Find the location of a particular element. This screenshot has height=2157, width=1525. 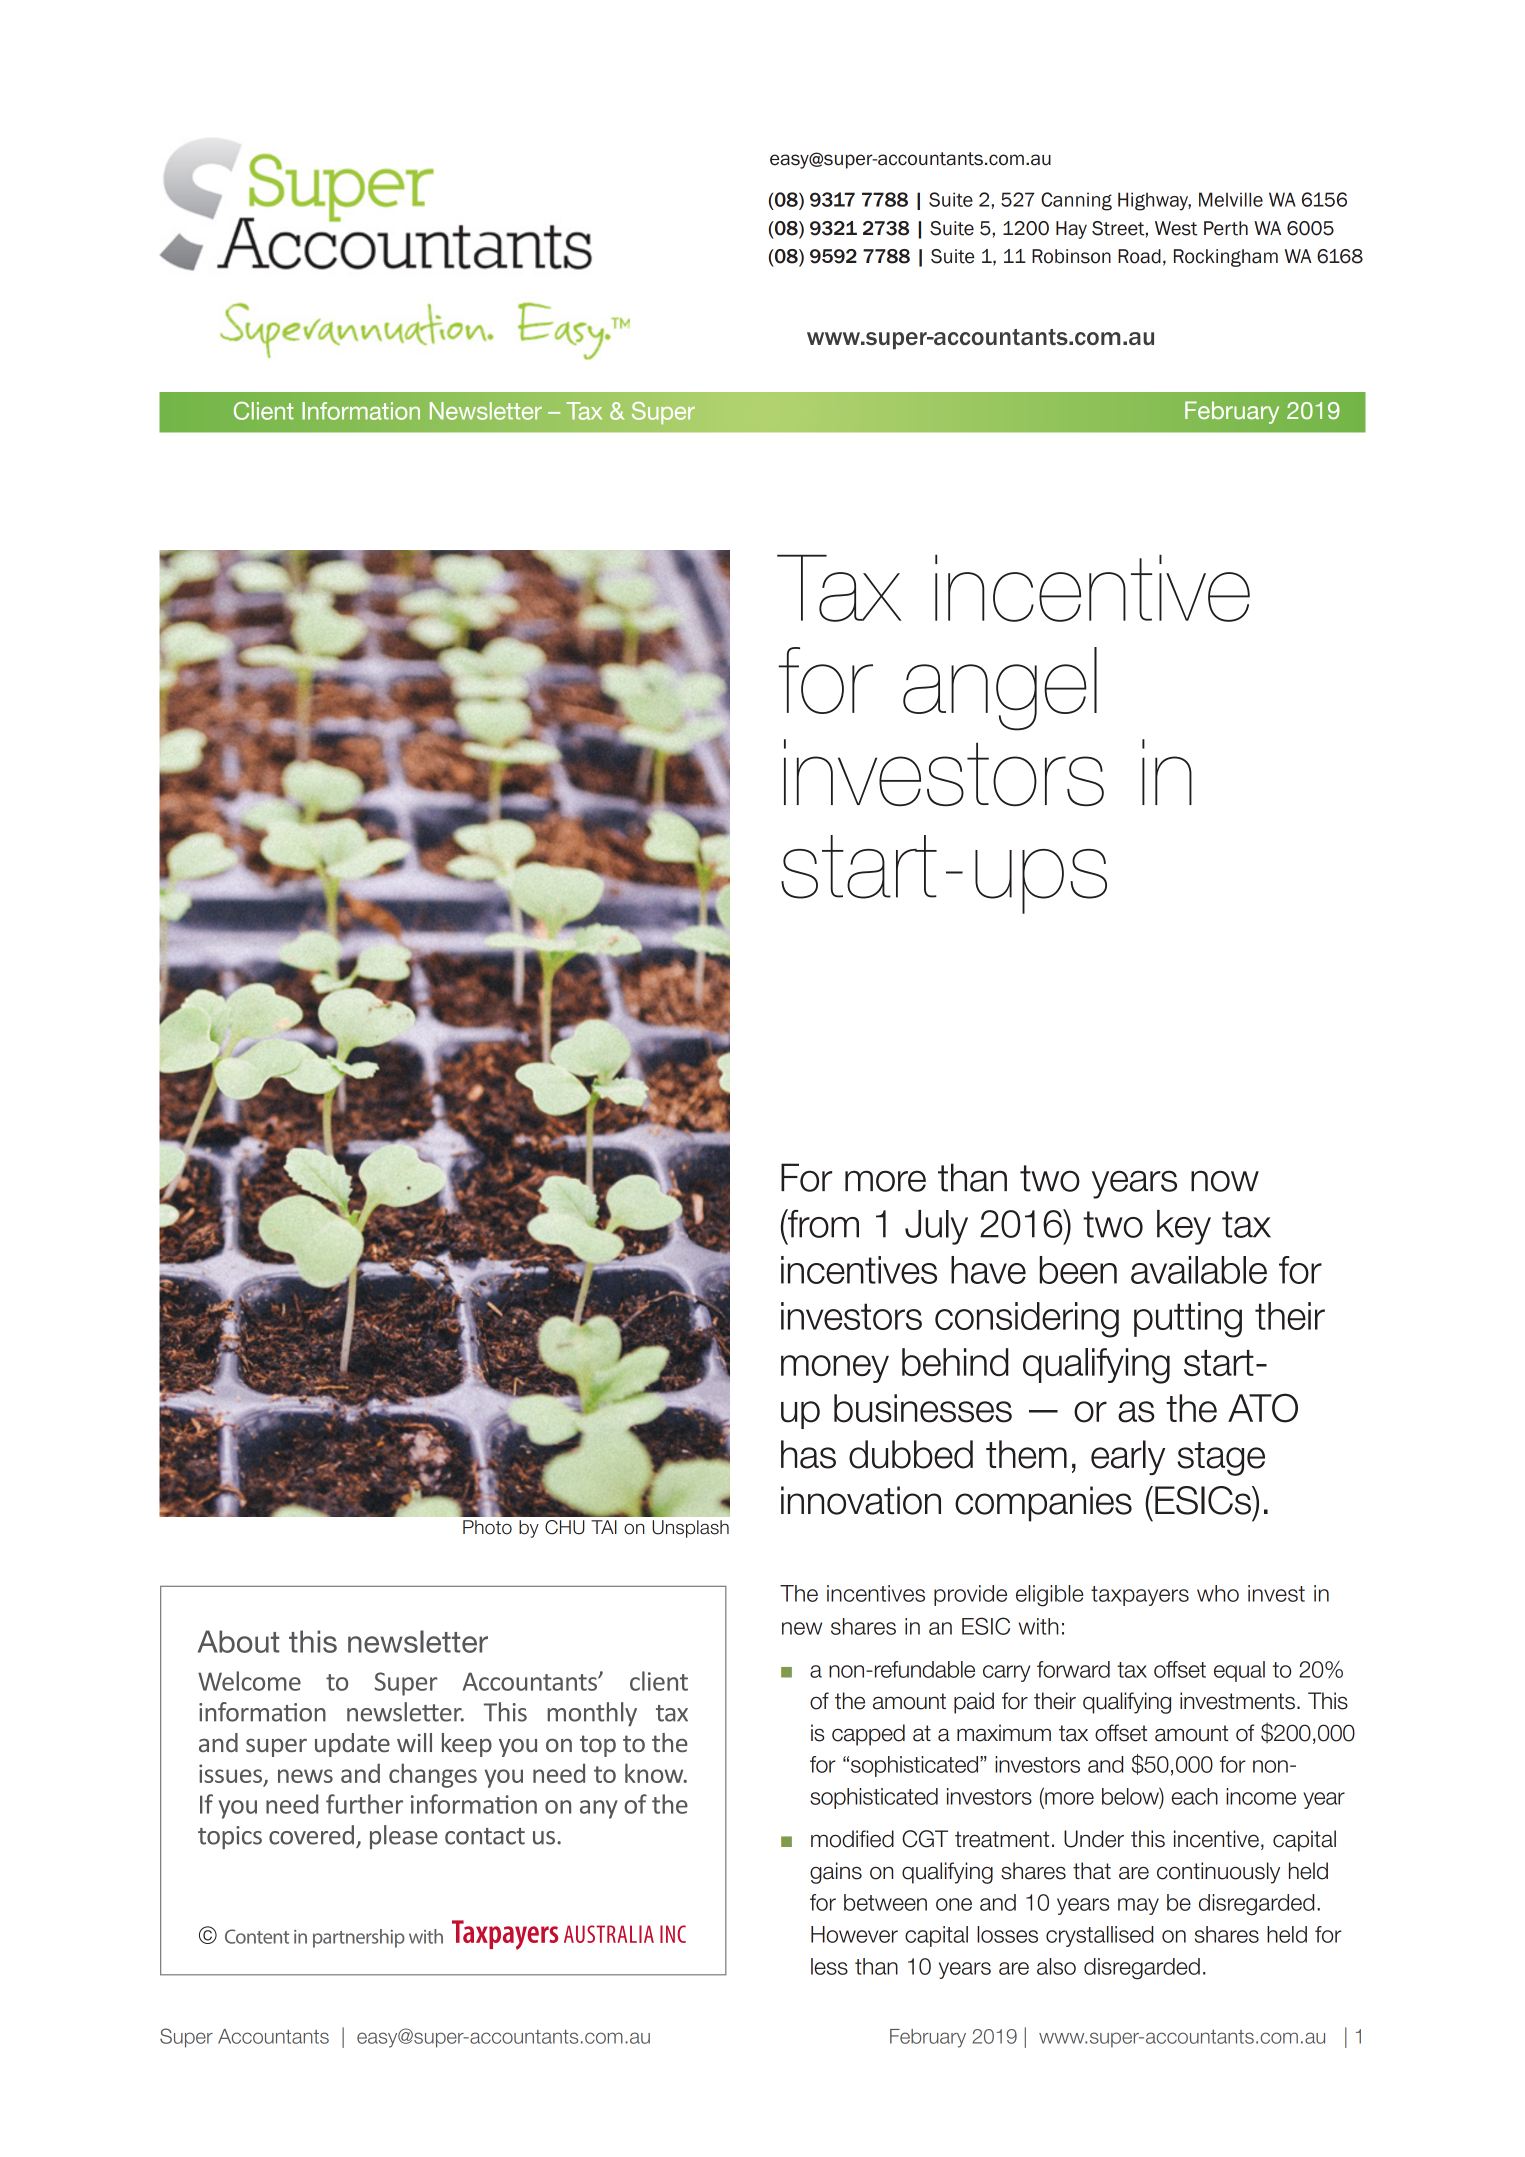

gains is located at coordinates (836, 1873).
